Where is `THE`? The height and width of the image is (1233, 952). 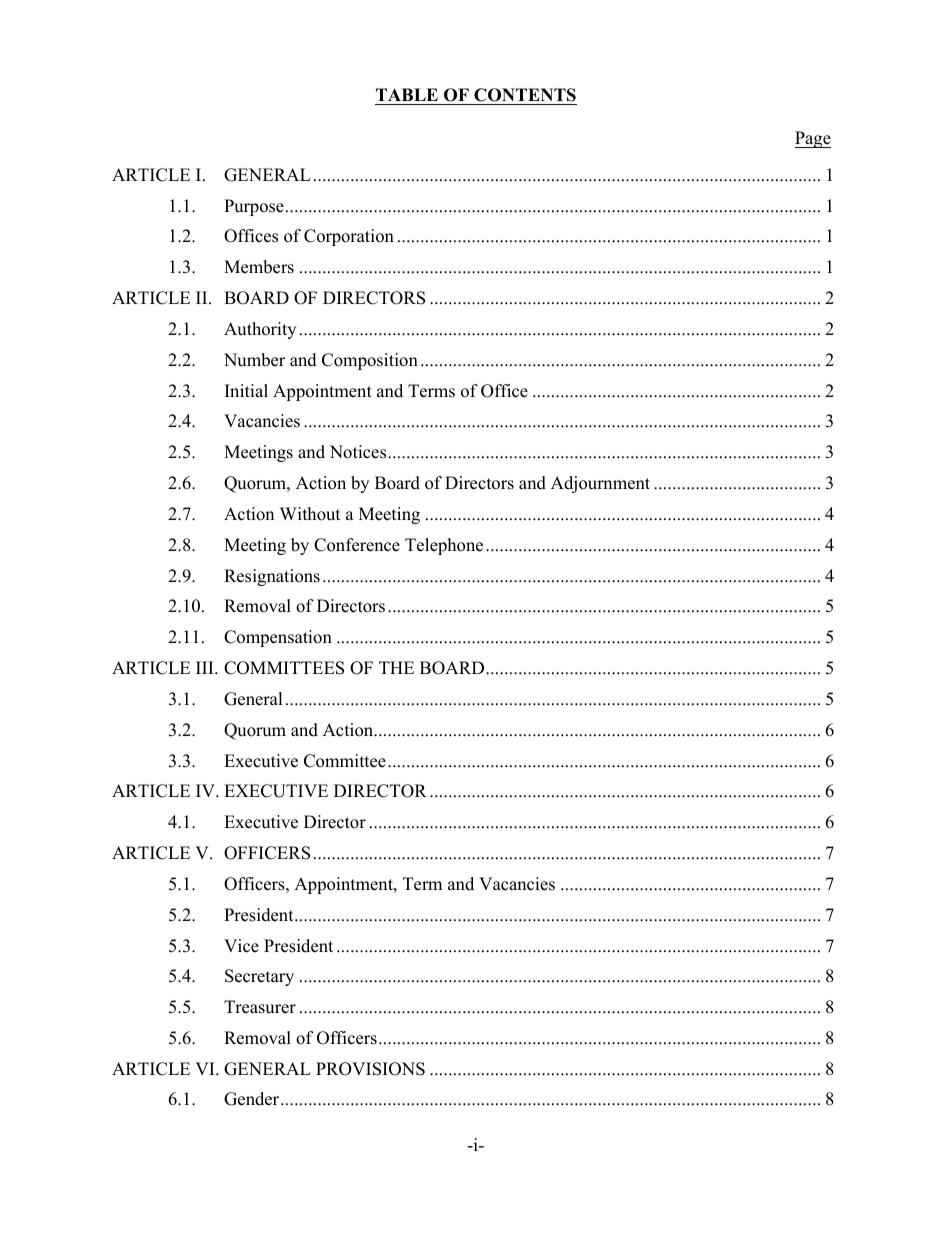
THE is located at coordinates (396, 667).
